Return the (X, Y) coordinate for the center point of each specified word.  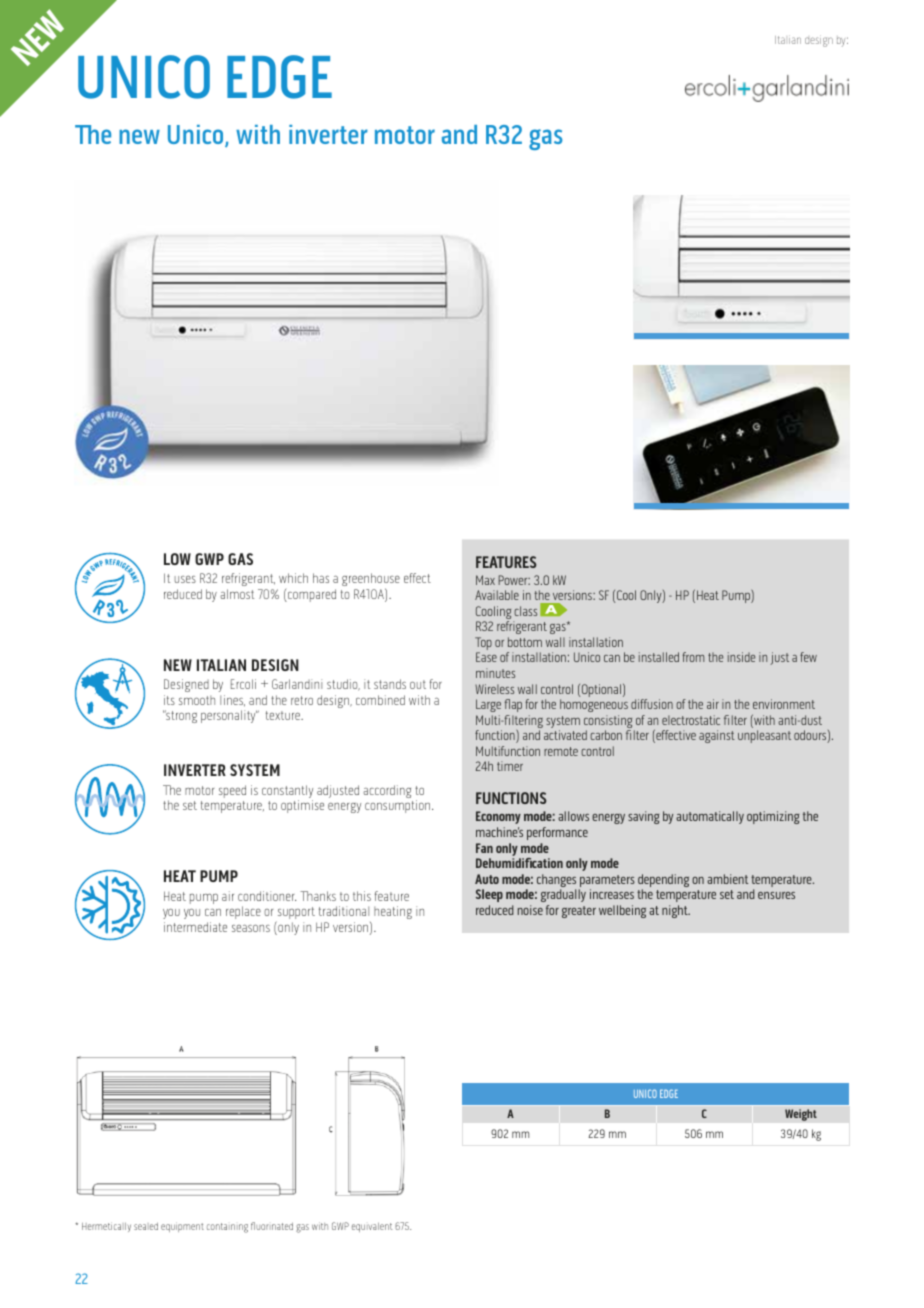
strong (181, 716)
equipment (182, 1227)
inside (741, 657)
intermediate (195, 927)
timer (510, 766)
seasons (251, 928)
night (676, 911)
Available (497, 595)
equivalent (372, 1227)
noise (530, 910)
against (717, 736)
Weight (801, 1115)
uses (185, 579)
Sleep (489, 895)
